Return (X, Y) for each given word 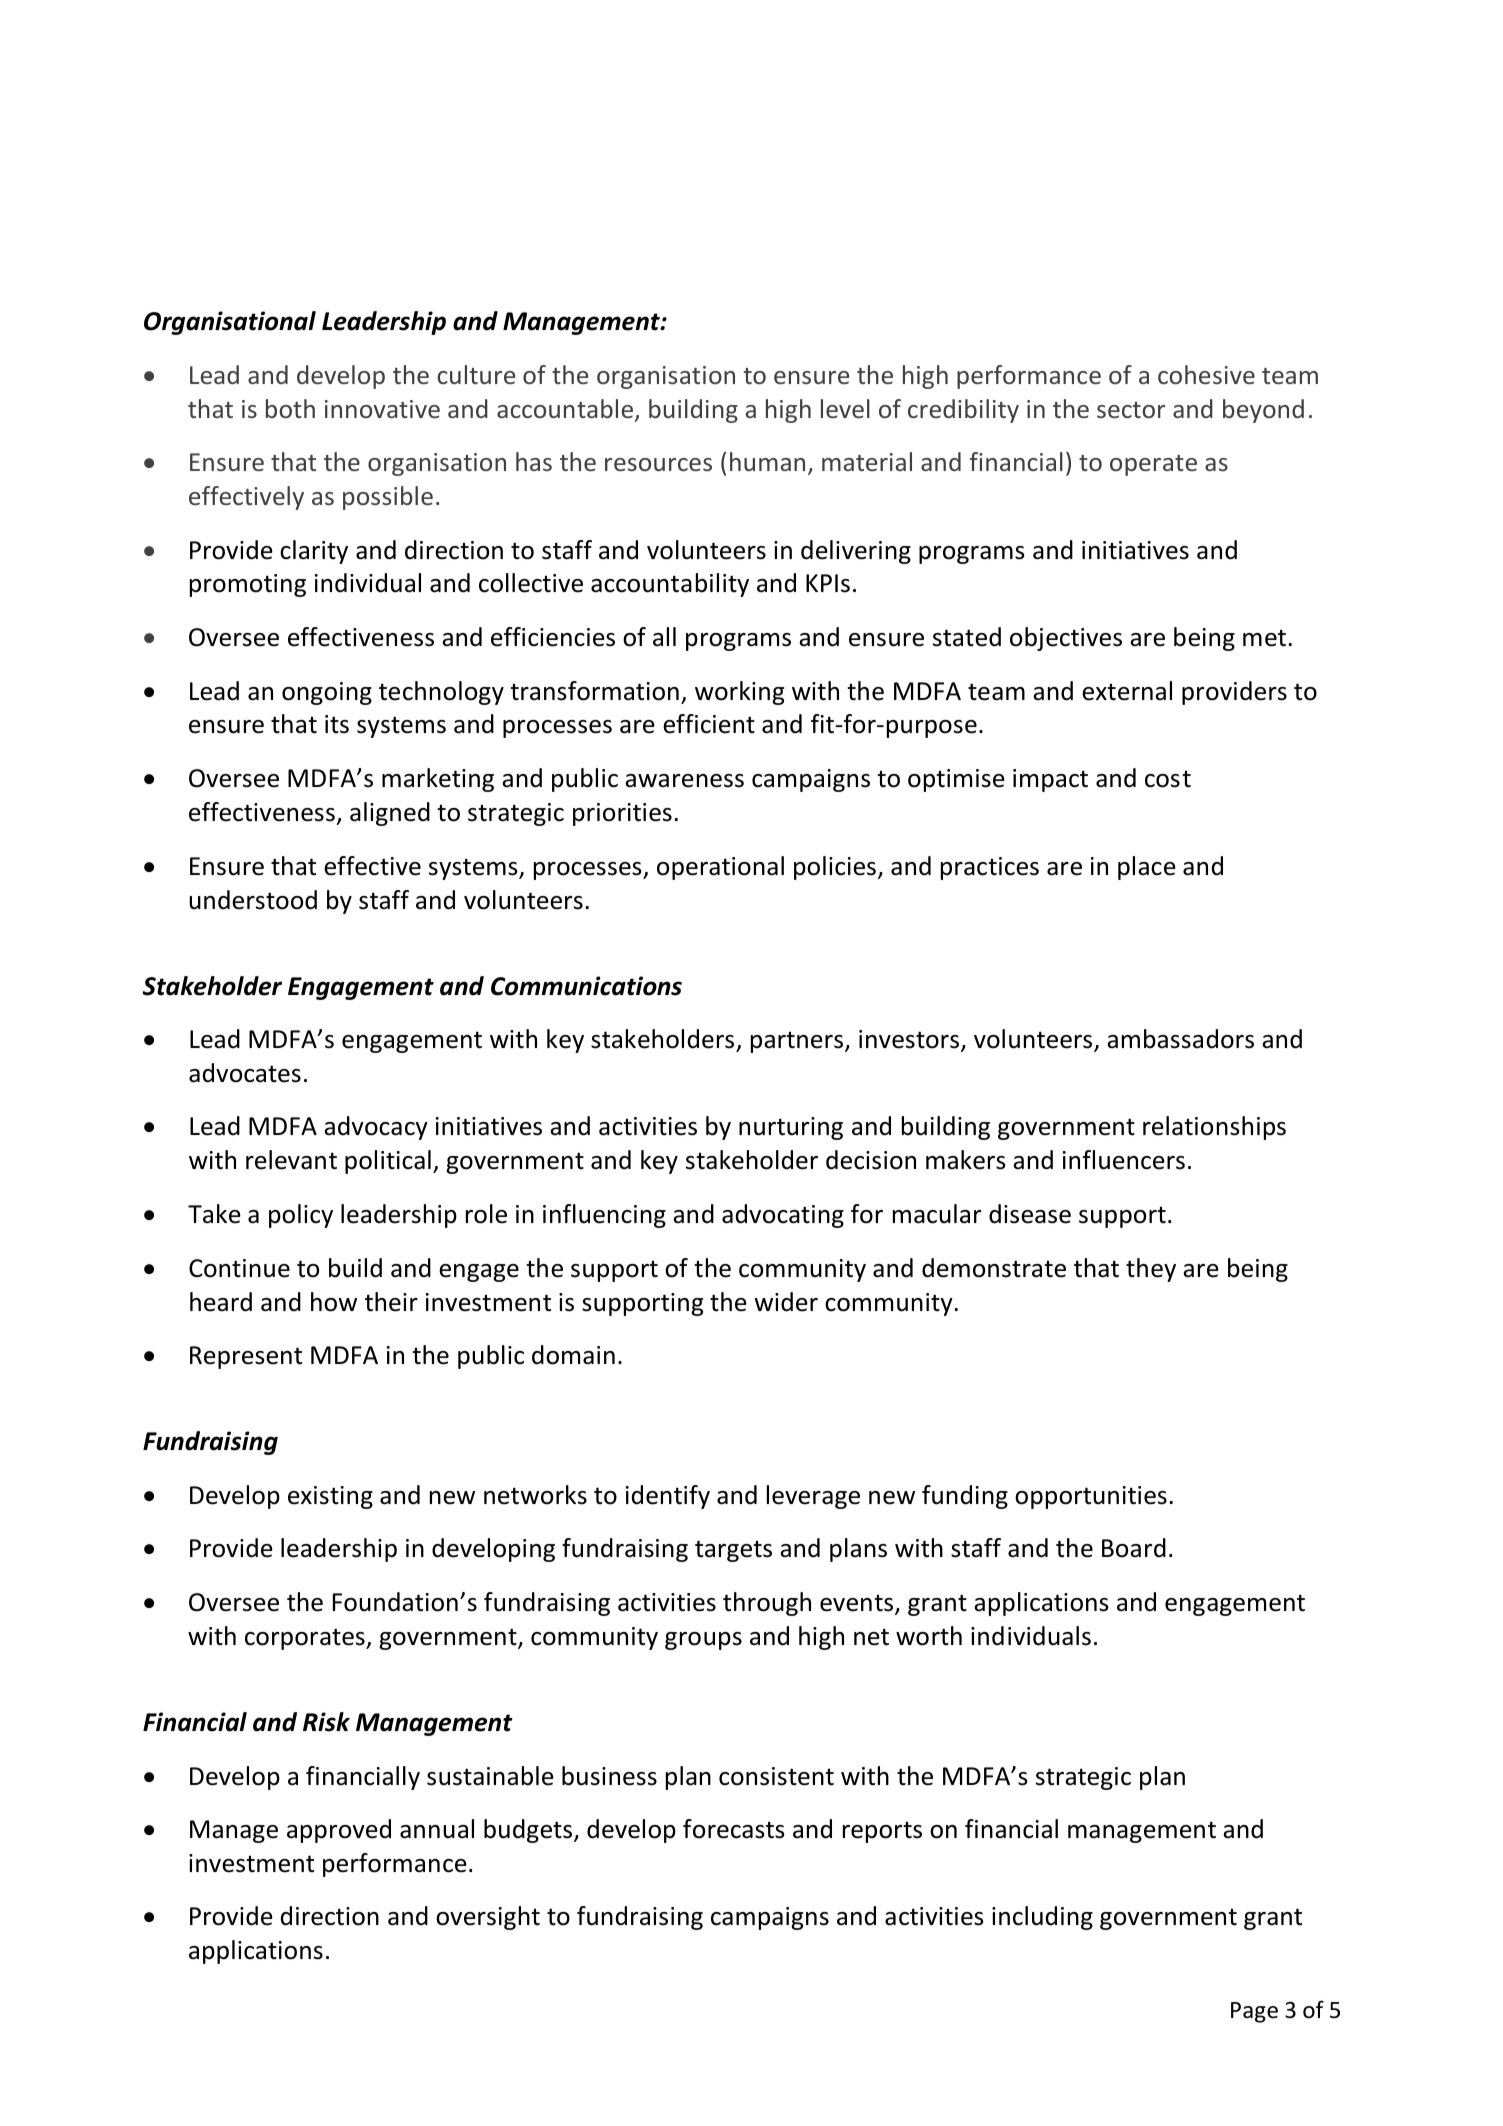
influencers (1124, 1160)
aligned (390, 814)
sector (1131, 410)
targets (733, 1551)
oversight (488, 1918)
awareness (684, 781)
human (767, 461)
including (1042, 1918)
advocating (783, 1216)
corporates (306, 1639)
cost (1168, 779)
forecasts (734, 1829)
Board (1134, 1548)
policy (301, 1216)
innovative (382, 409)
